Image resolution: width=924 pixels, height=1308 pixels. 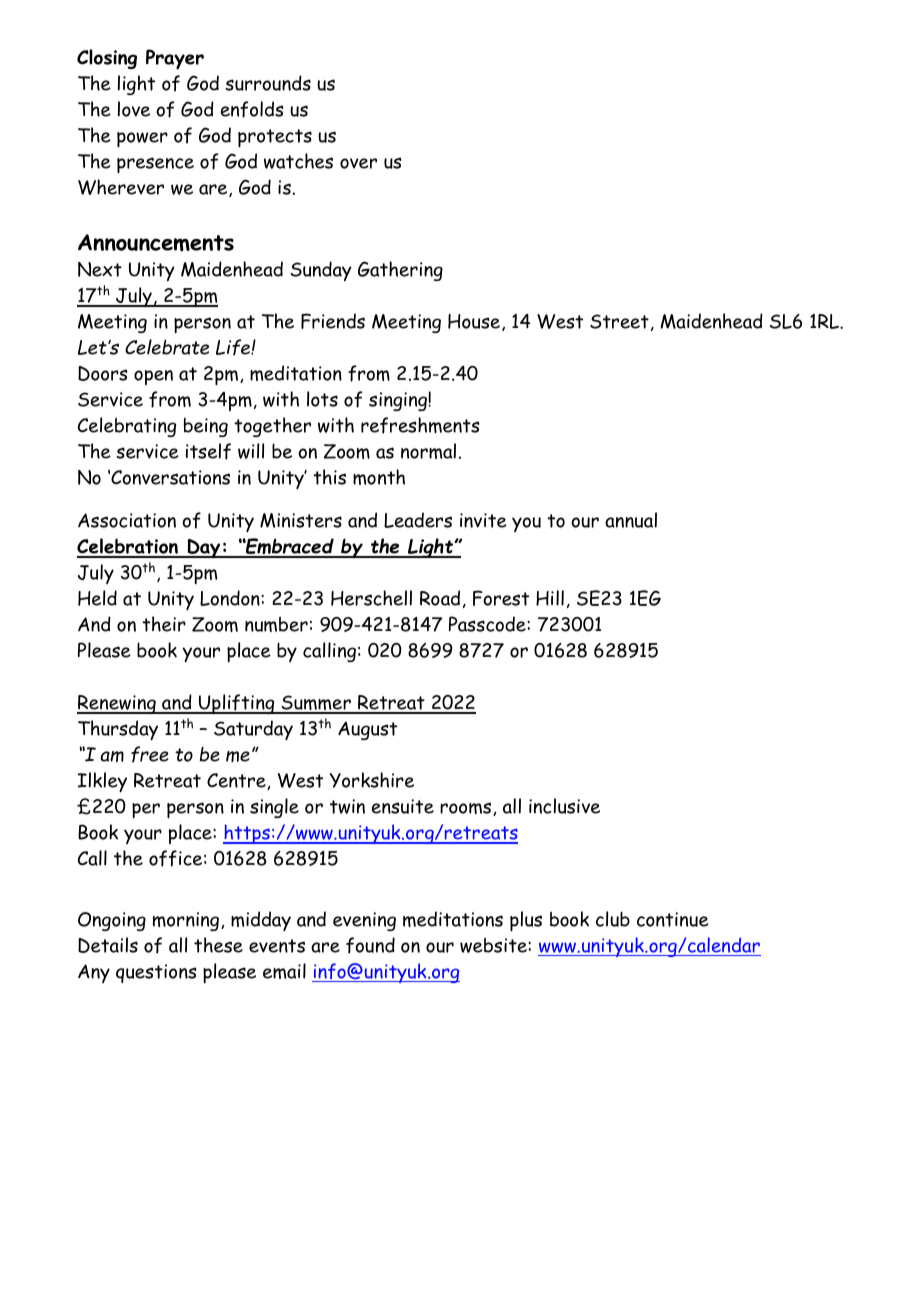 I want to click on club, so click(x=613, y=919).
